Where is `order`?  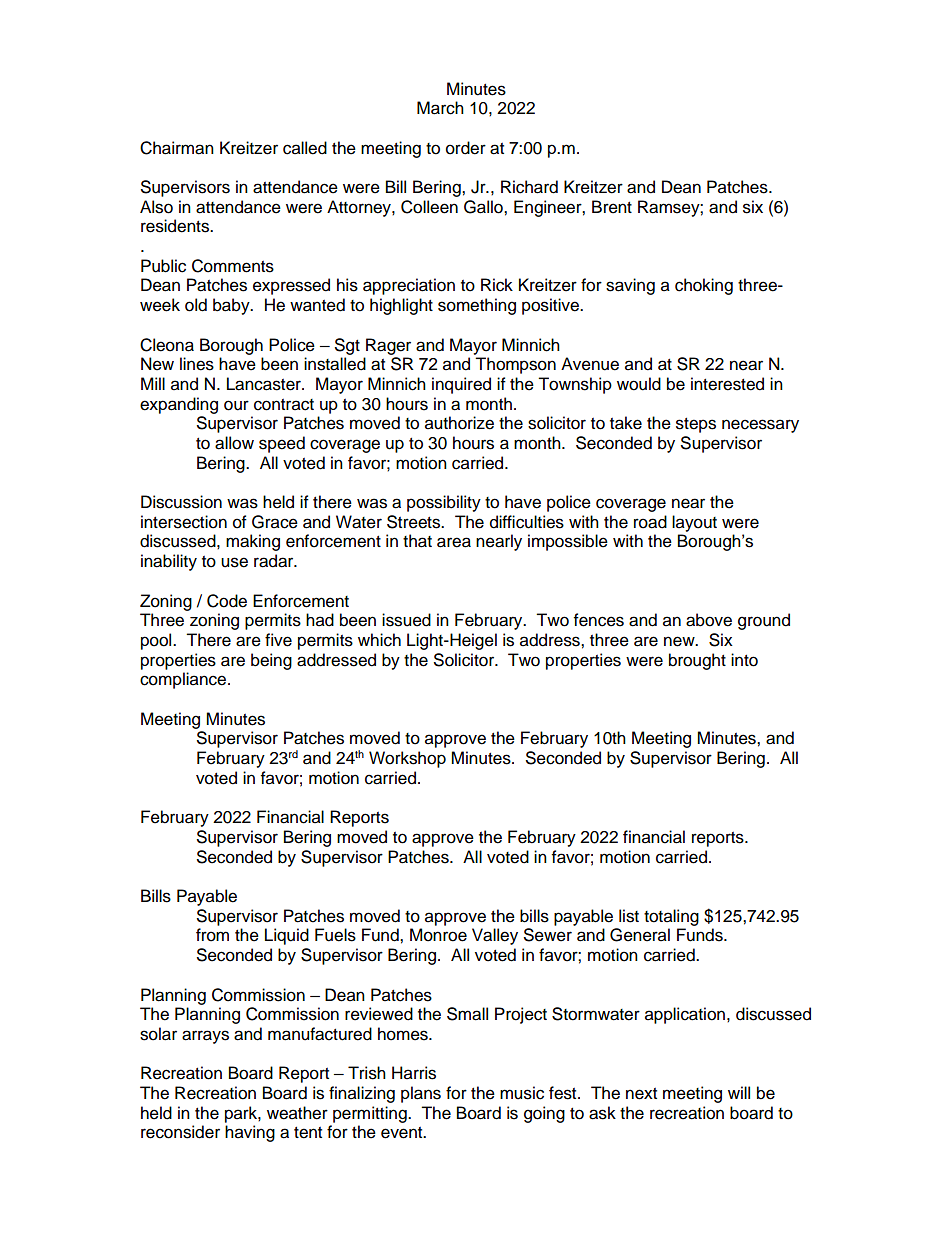 order is located at coordinates (466, 148).
